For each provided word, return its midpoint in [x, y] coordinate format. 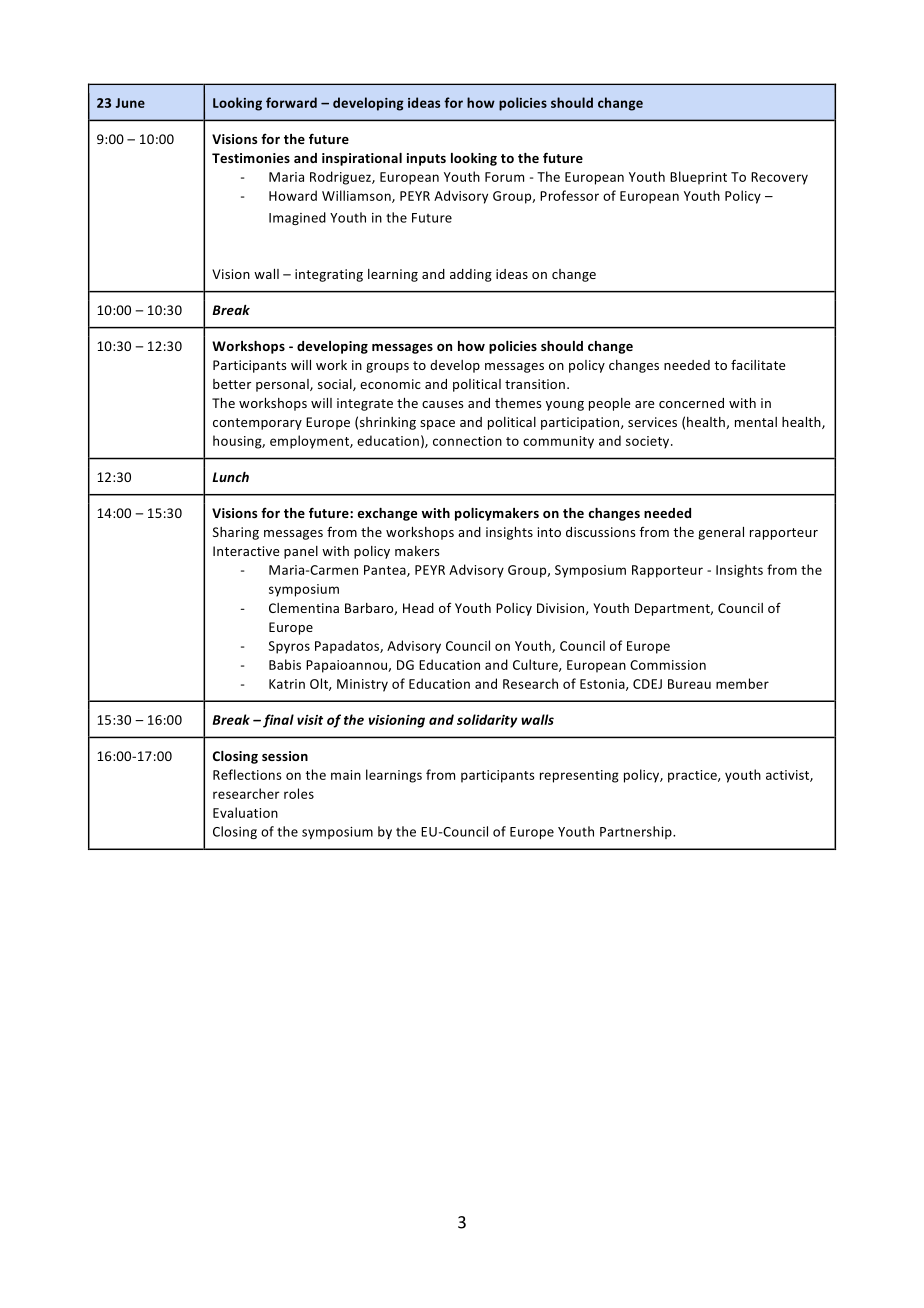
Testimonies [251, 158]
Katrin [287, 684]
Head [418, 608]
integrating [329, 275]
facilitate [758, 364]
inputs [426, 159]
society [649, 442]
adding [471, 275]
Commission [668, 665]
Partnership [637, 832]
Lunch [230, 477]
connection [467, 441]
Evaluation [245, 812]
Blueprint [698, 178]
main [346, 775]
